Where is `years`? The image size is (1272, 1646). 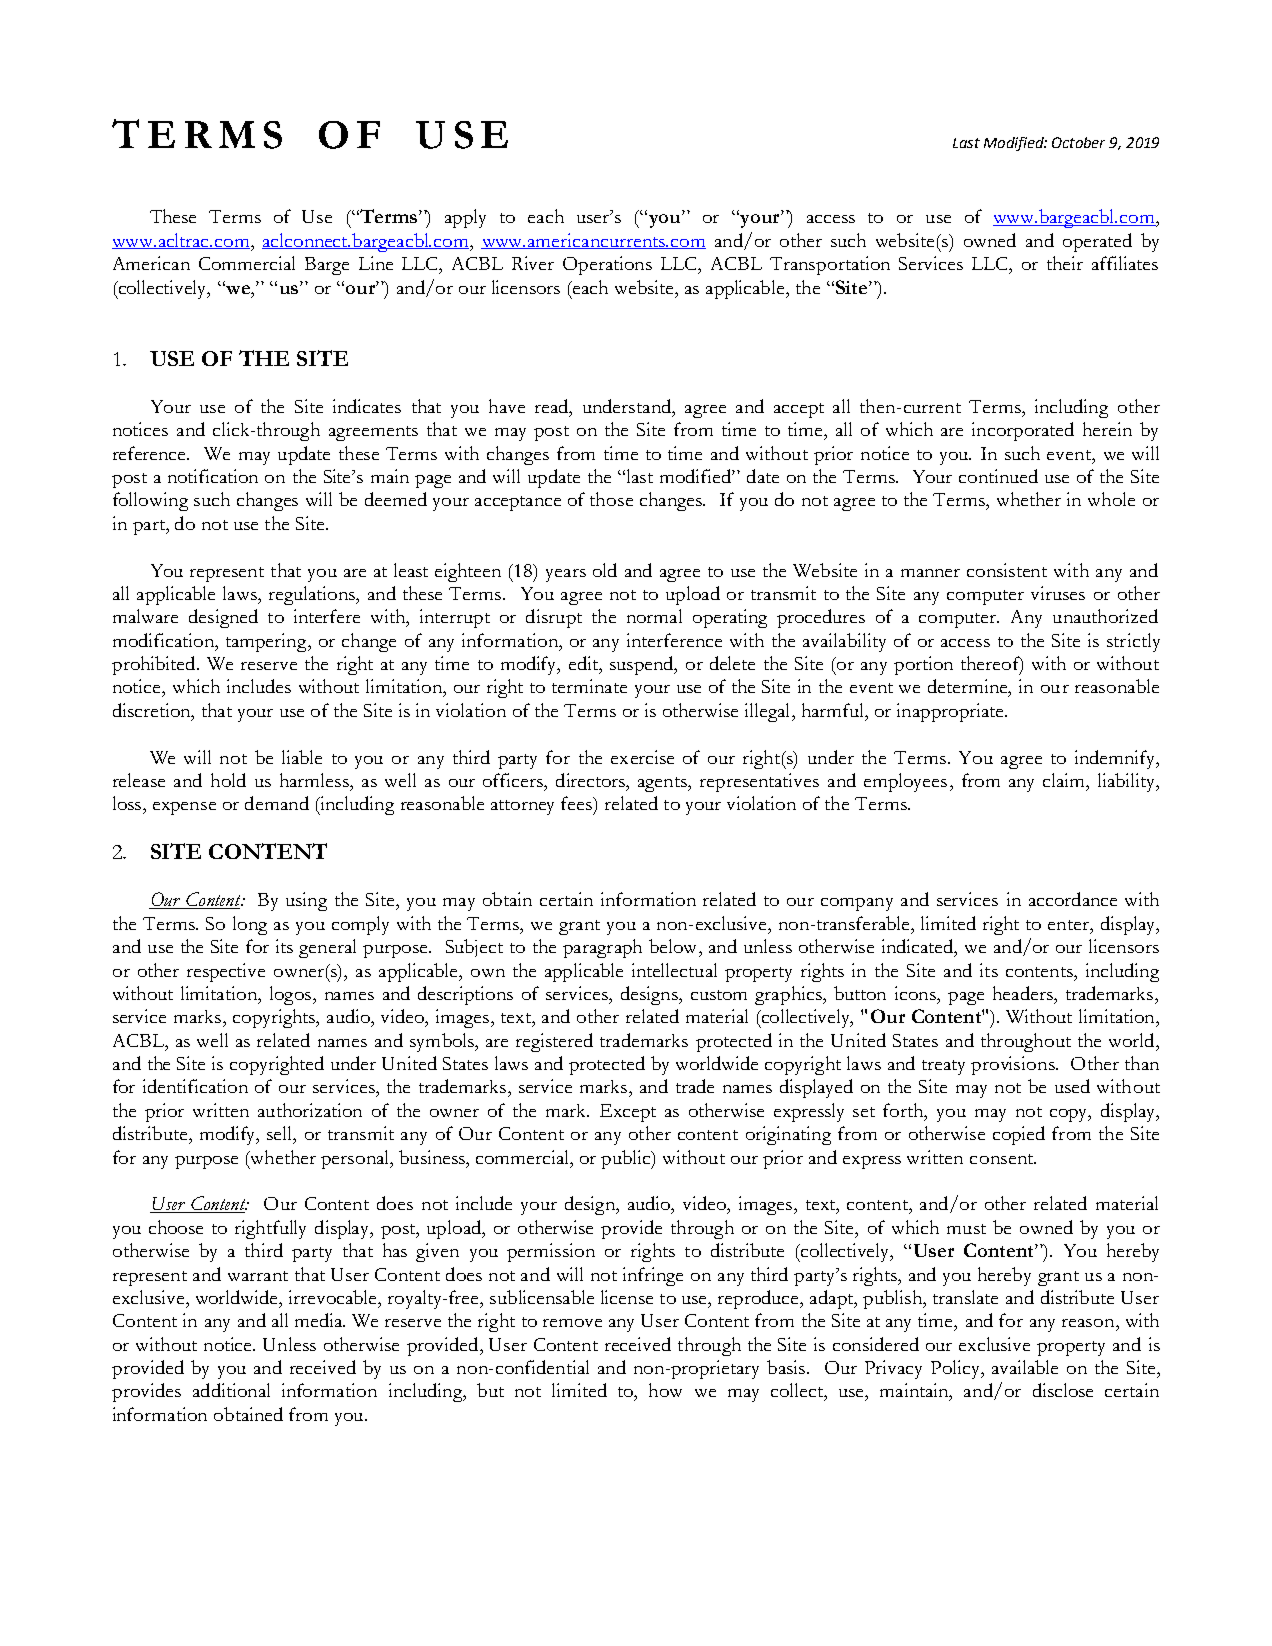
years is located at coordinates (566, 575).
